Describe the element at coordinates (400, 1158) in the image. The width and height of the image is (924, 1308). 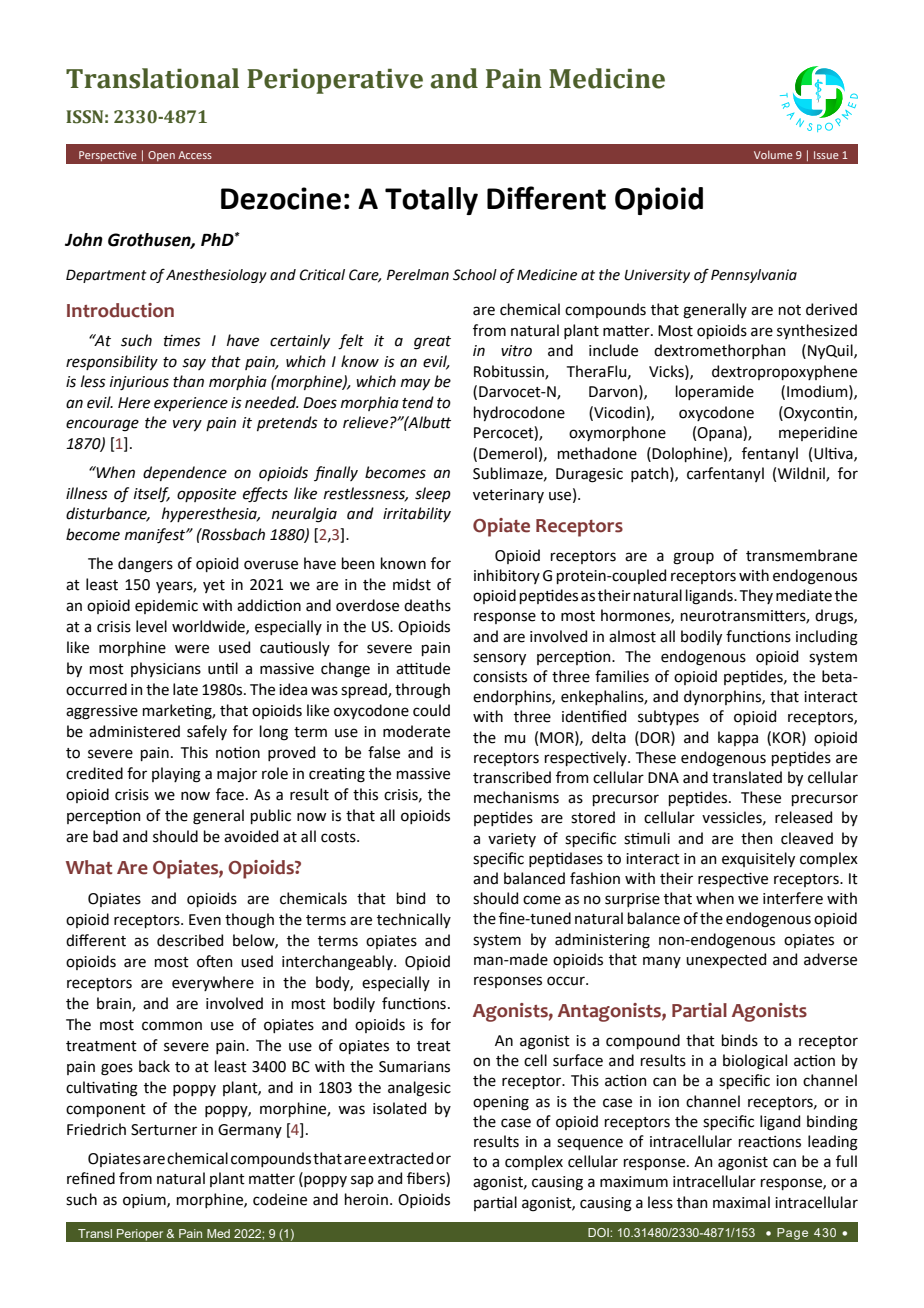
I see `extracted` at that location.
